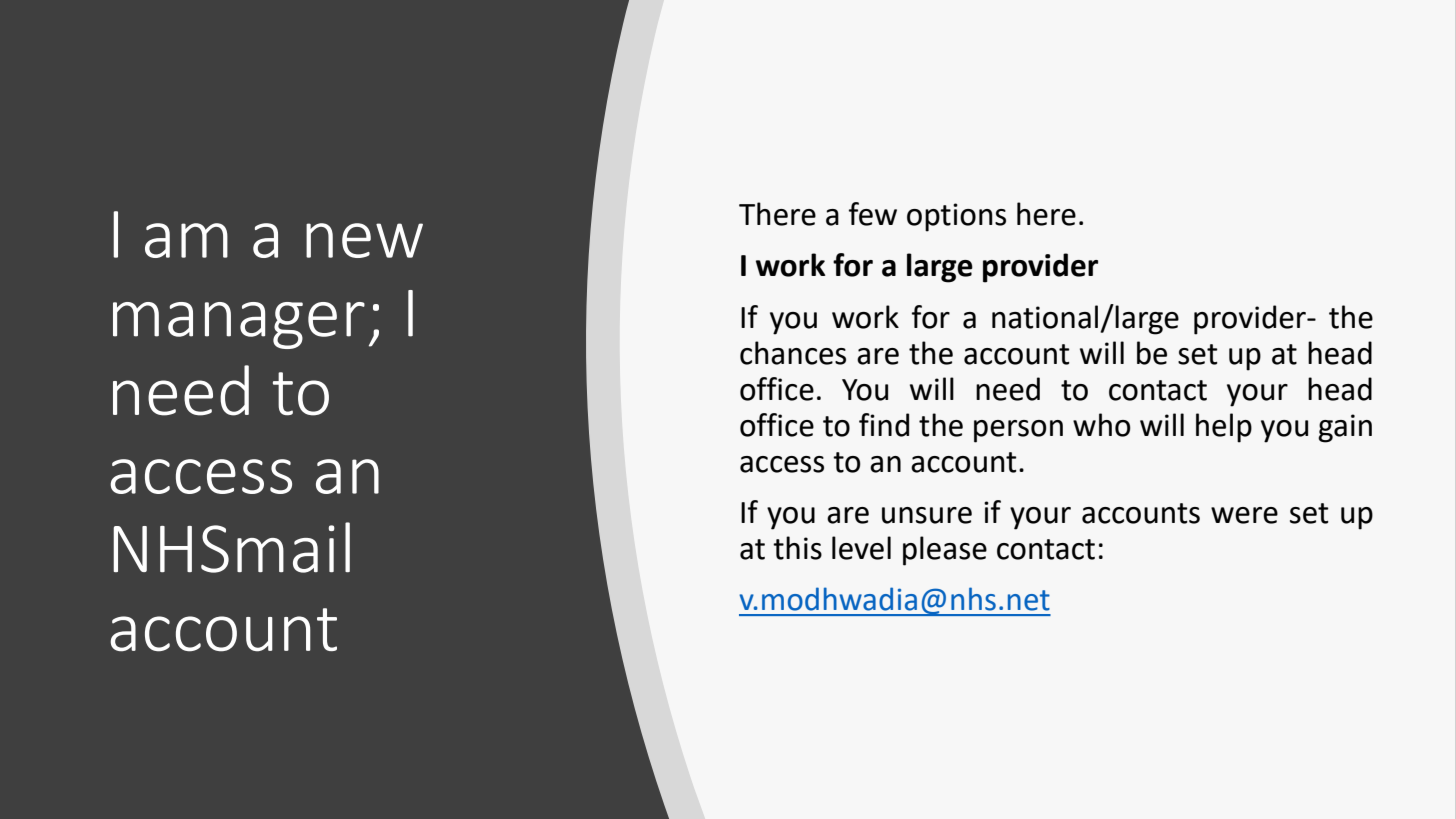  Describe the element at coordinates (884, 425) in the screenshot. I see `find` at that location.
